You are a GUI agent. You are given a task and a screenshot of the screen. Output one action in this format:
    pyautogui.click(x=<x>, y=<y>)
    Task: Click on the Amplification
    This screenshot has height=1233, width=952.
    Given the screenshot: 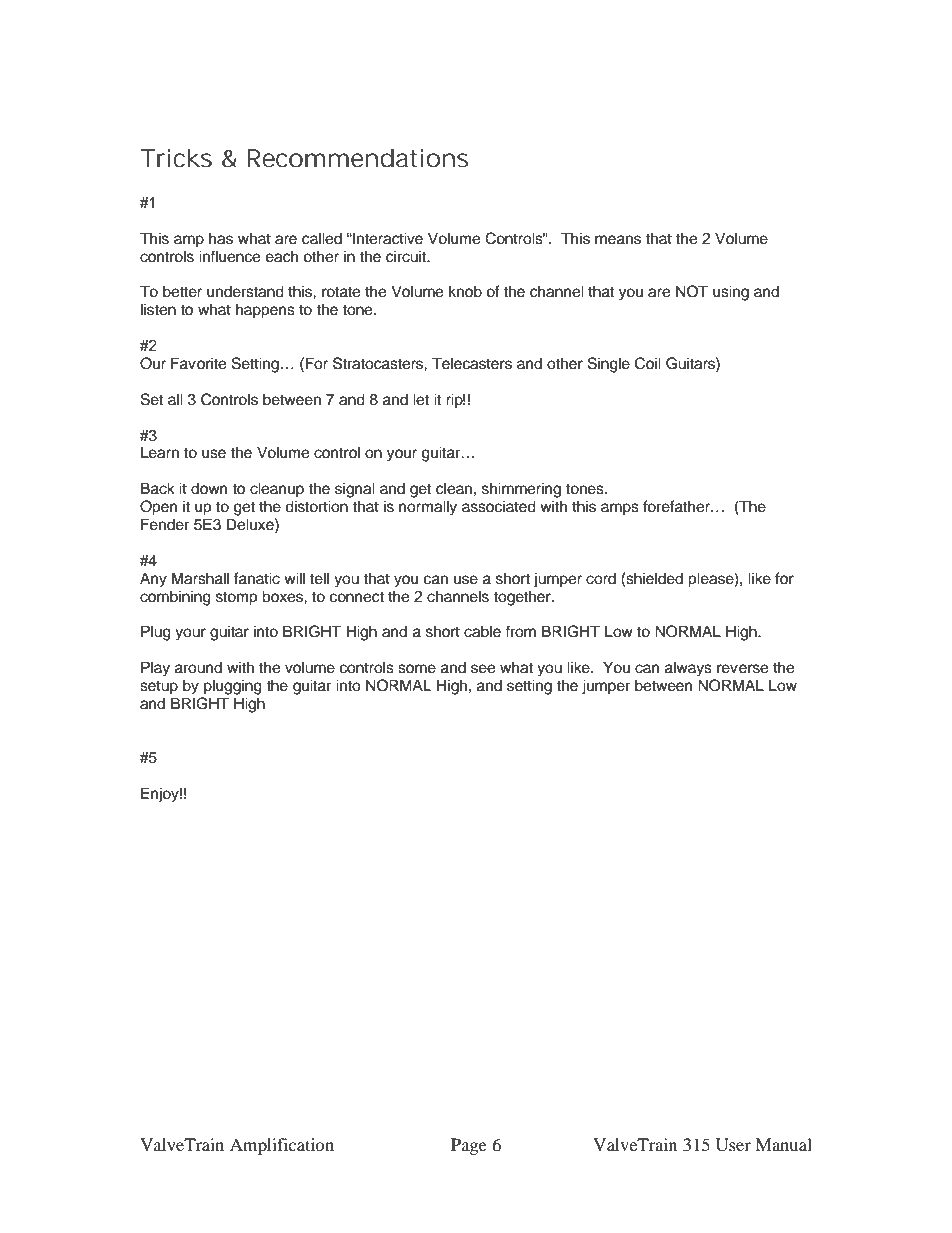 What is the action you would take?
    pyautogui.click(x=282, y=1146)
